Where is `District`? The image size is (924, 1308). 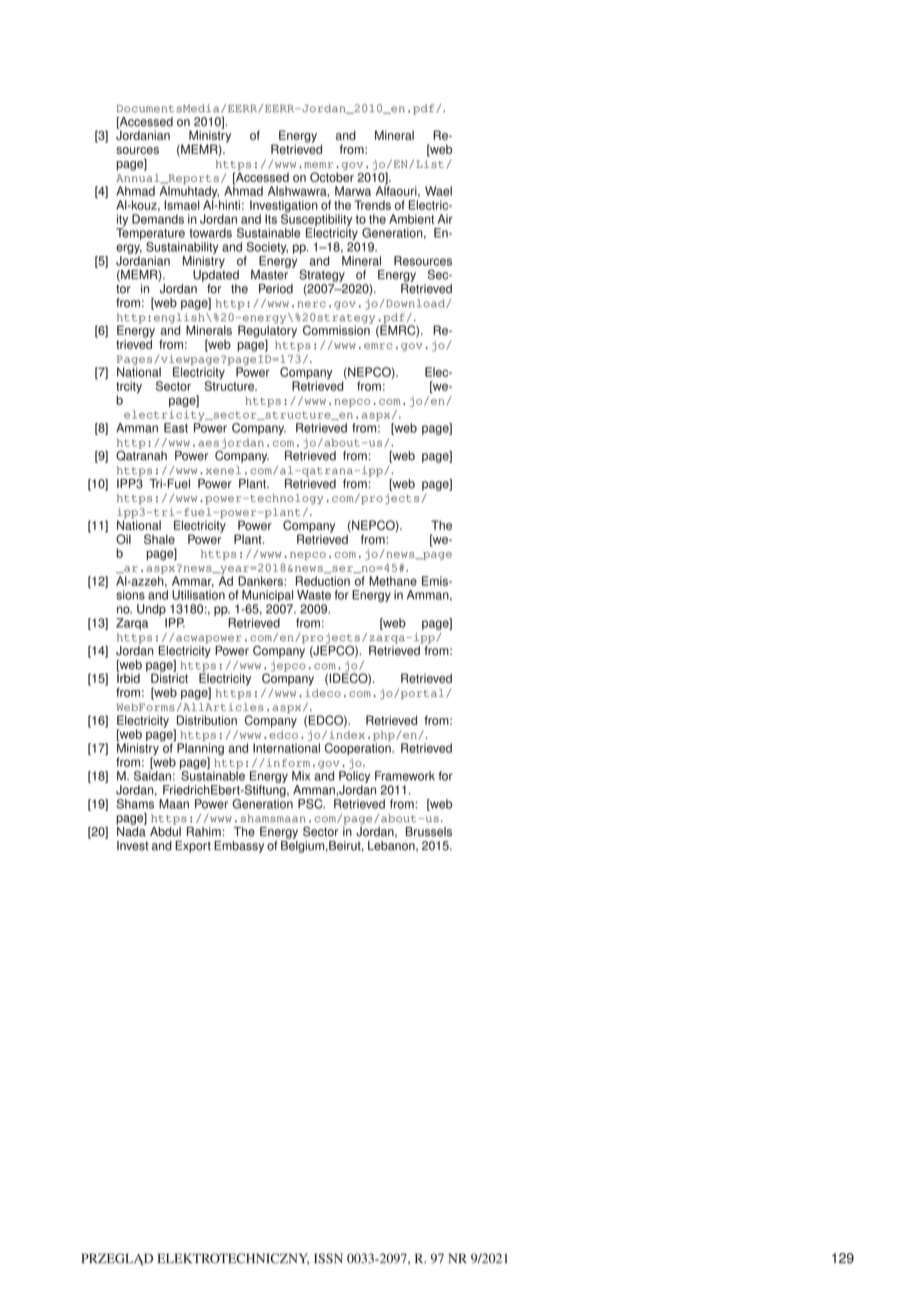
District is located at coordinates (169, 677).
